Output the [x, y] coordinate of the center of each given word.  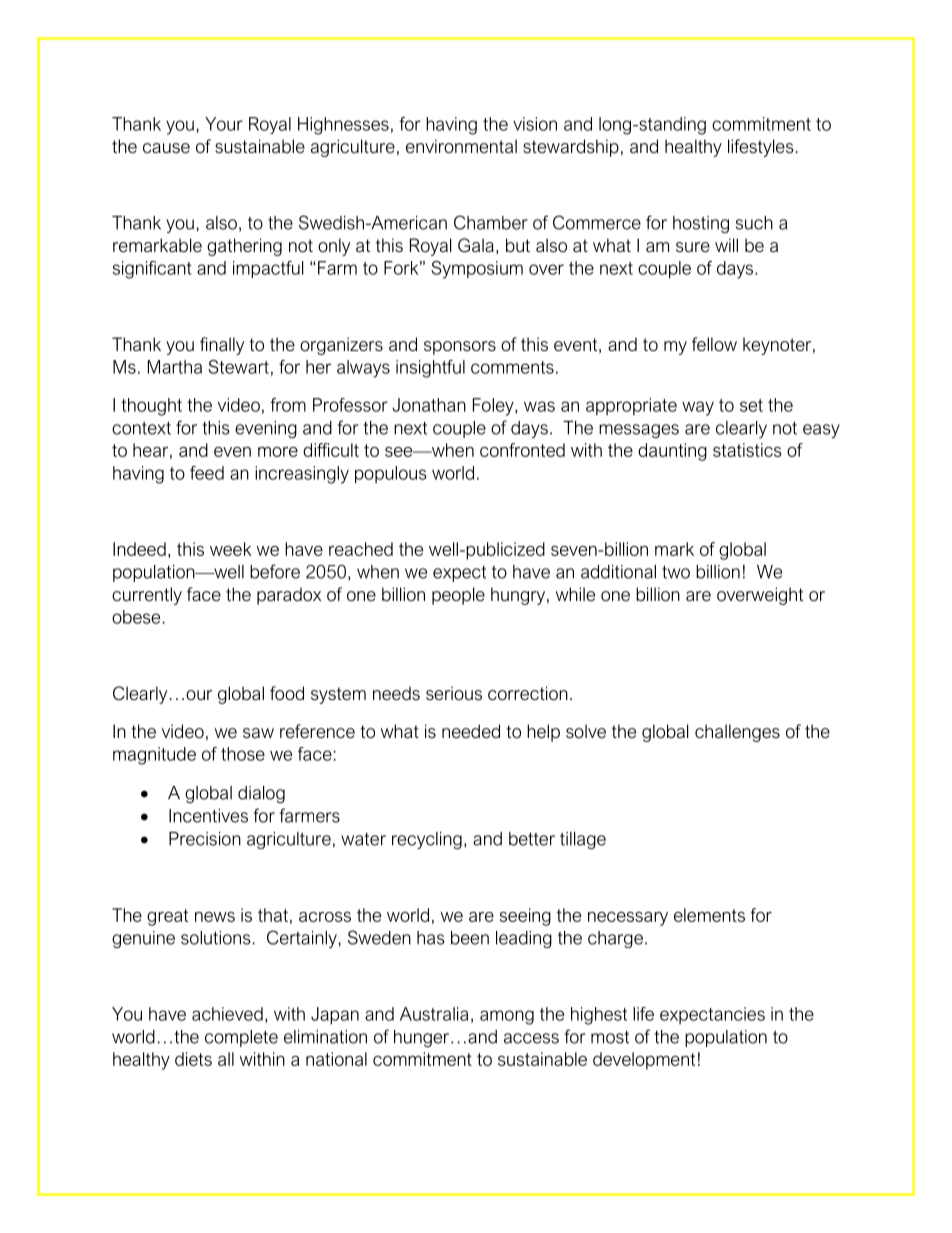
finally [222, 346]
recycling [427, 840]
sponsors [460, 348]
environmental [461, 146]
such [754, 223]
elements [709, 915]
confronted [522, 450]
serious [454, 693]
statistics [747, 450]
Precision [205, 839]
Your [224, 124]
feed [207, 473]
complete [241, 1038]
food [287, 693]
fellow [714, 344]
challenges [737, 733]
